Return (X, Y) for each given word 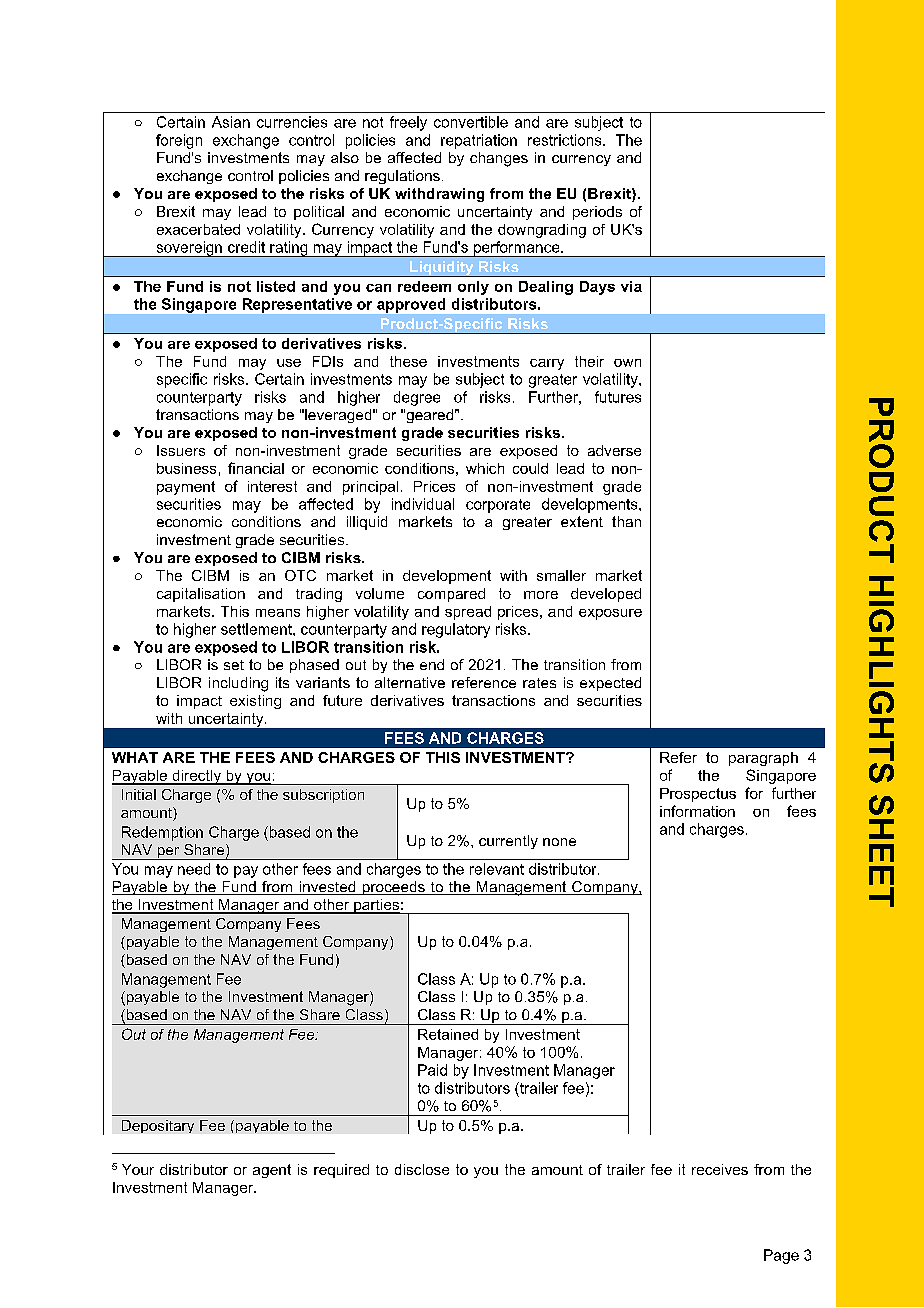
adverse (614, 450)
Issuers (181, 450)
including (238, 684)
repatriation (479, 141)
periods (597, 213)
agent (272, 1171)
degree (417, 398)
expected (610, 684)
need (194, 869)
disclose (422, 1169)
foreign (179, 141)
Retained (448, 1034)
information (697, 811)
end (432, 664)
